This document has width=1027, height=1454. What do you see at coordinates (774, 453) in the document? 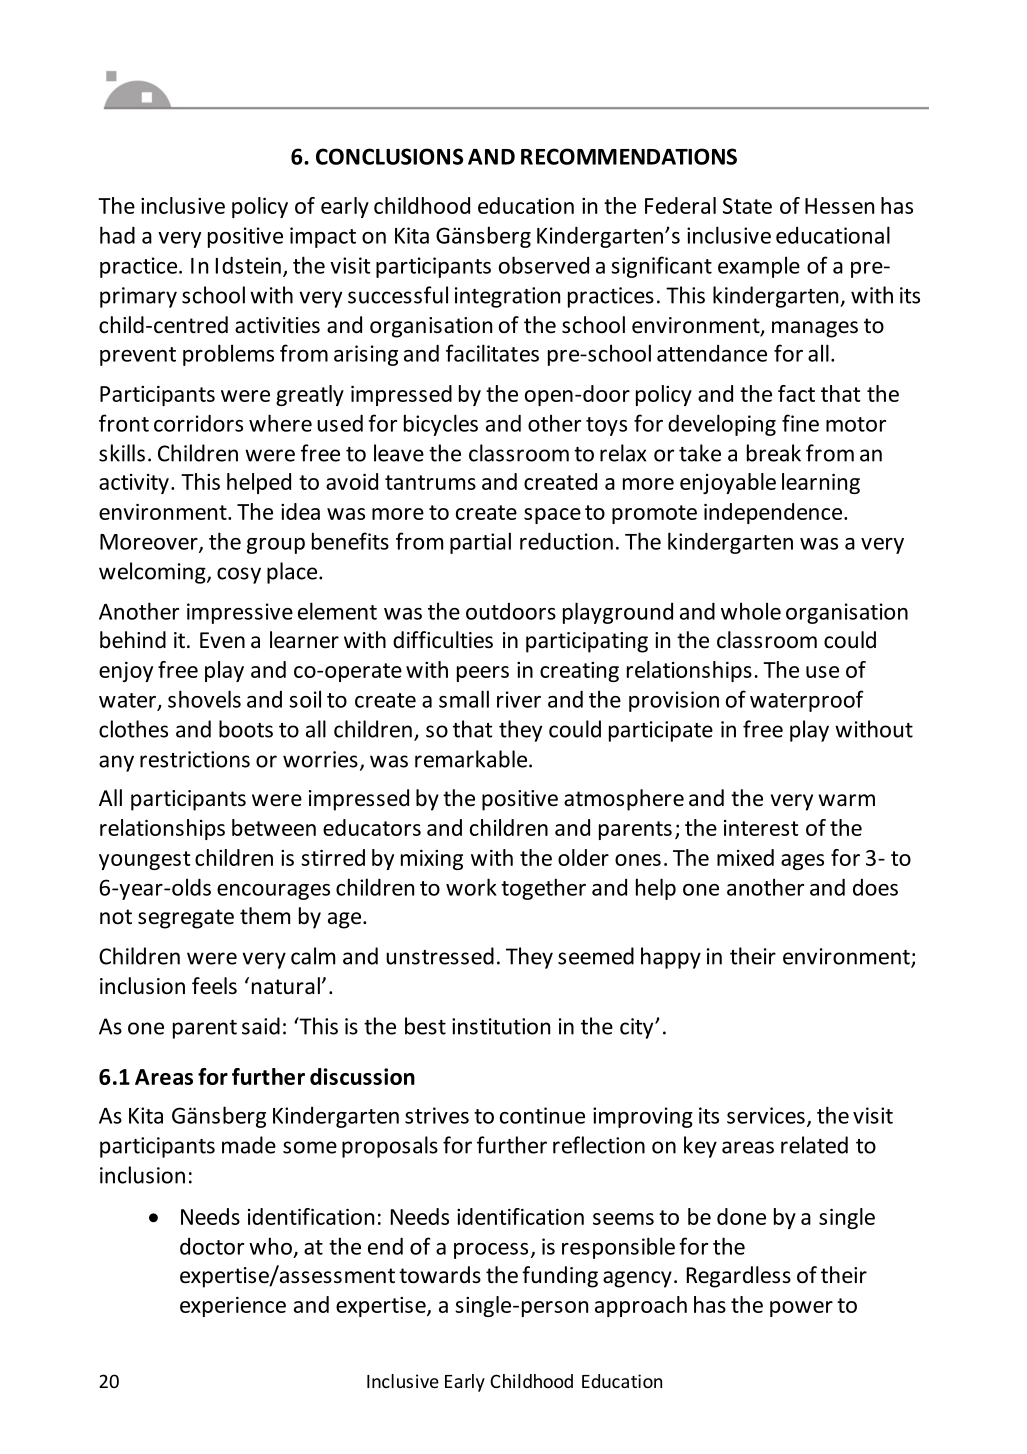
I see `break` at bounding box center [774, 453].
